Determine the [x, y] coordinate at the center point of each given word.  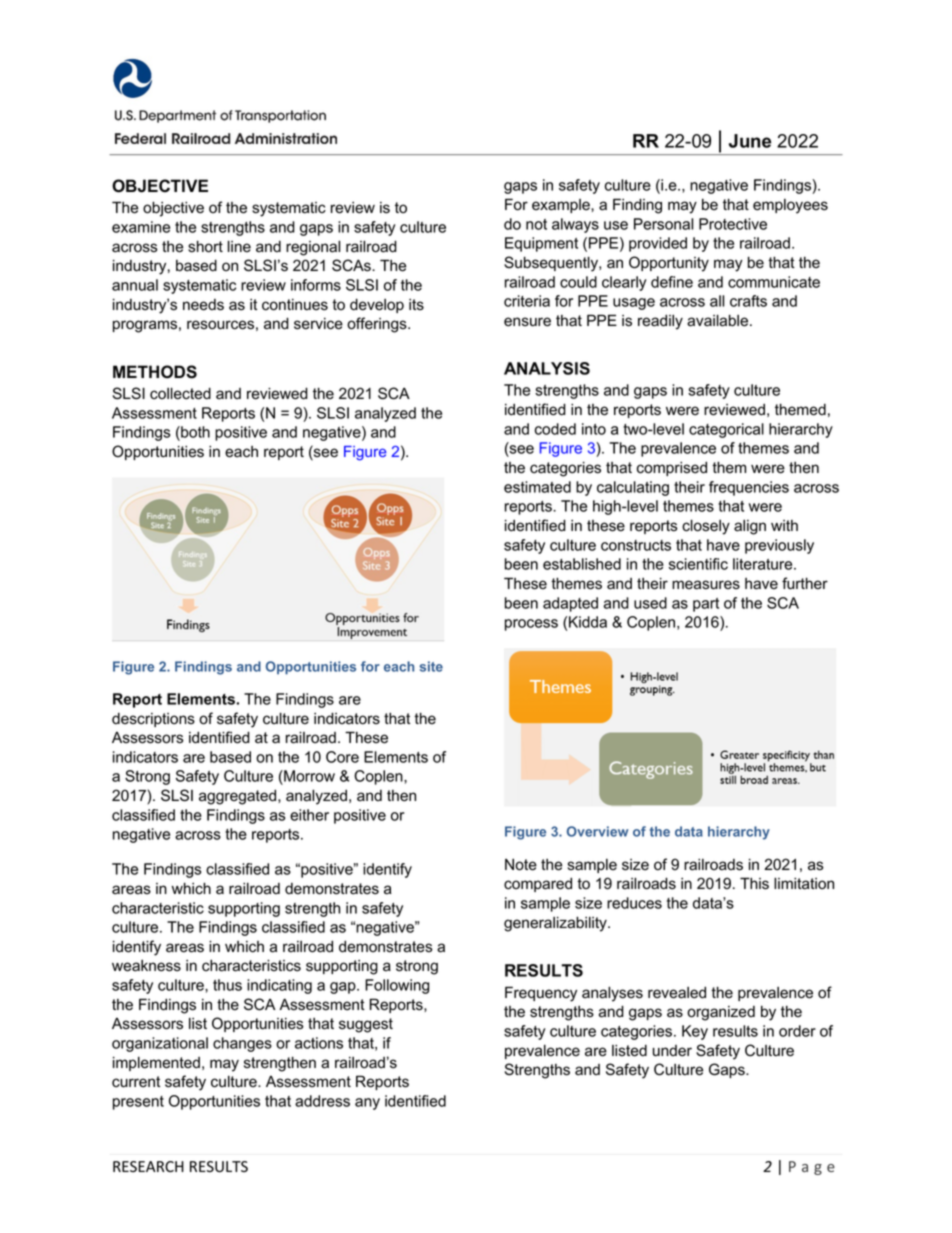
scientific [698, 564]
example [562, 206]
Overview [597, 831]
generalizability [556, 924]
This [754, 883]
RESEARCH [148, 1166]
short [205, 246]
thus [227, 985]
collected [180, 393]
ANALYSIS [547, 368]
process [531, 625]
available [719, 320]
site [431, 666]
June [750, 141]
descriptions [153, 719]
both [194, 433]
